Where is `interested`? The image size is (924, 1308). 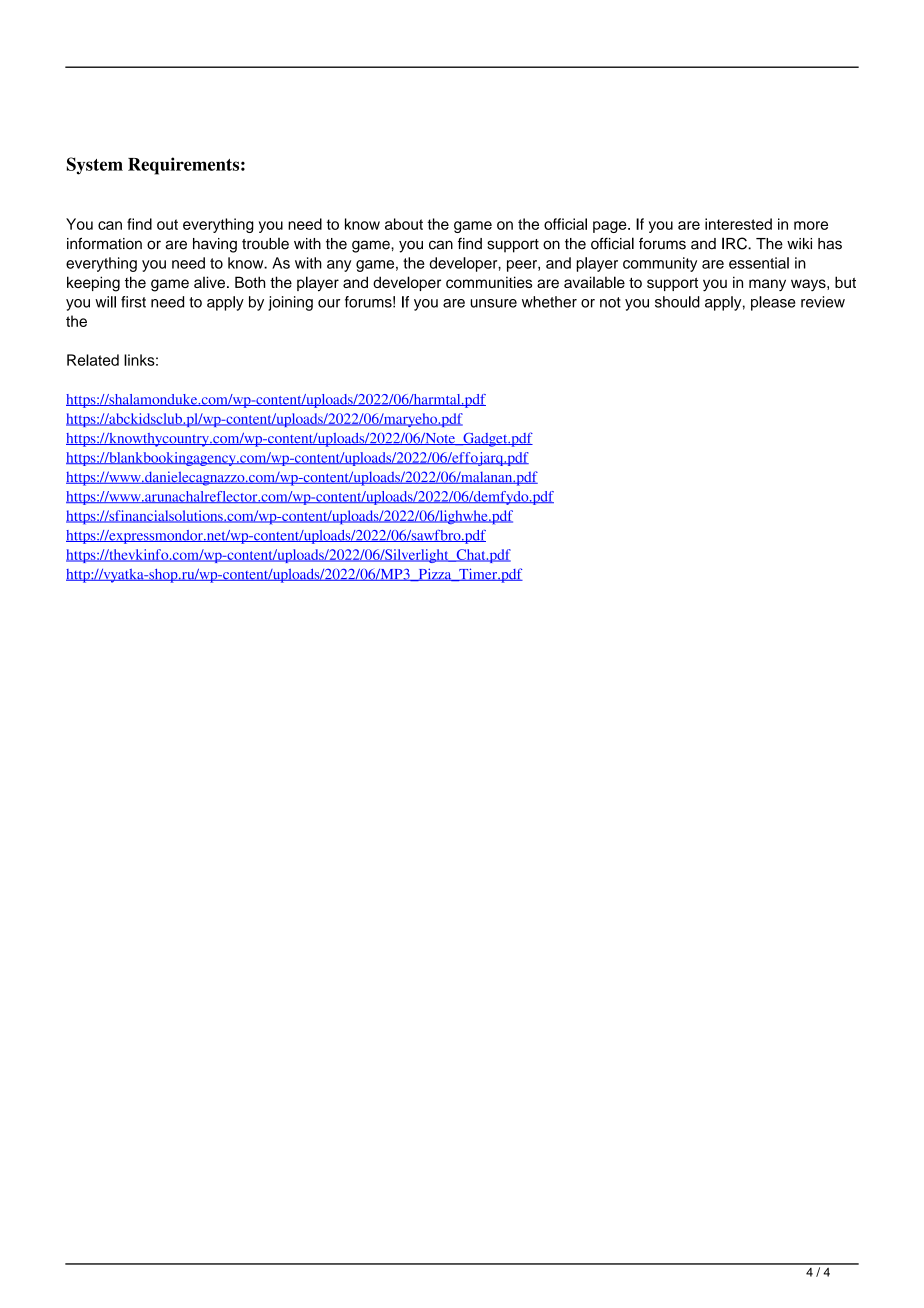
interested is located at coordinates (738, 224).
